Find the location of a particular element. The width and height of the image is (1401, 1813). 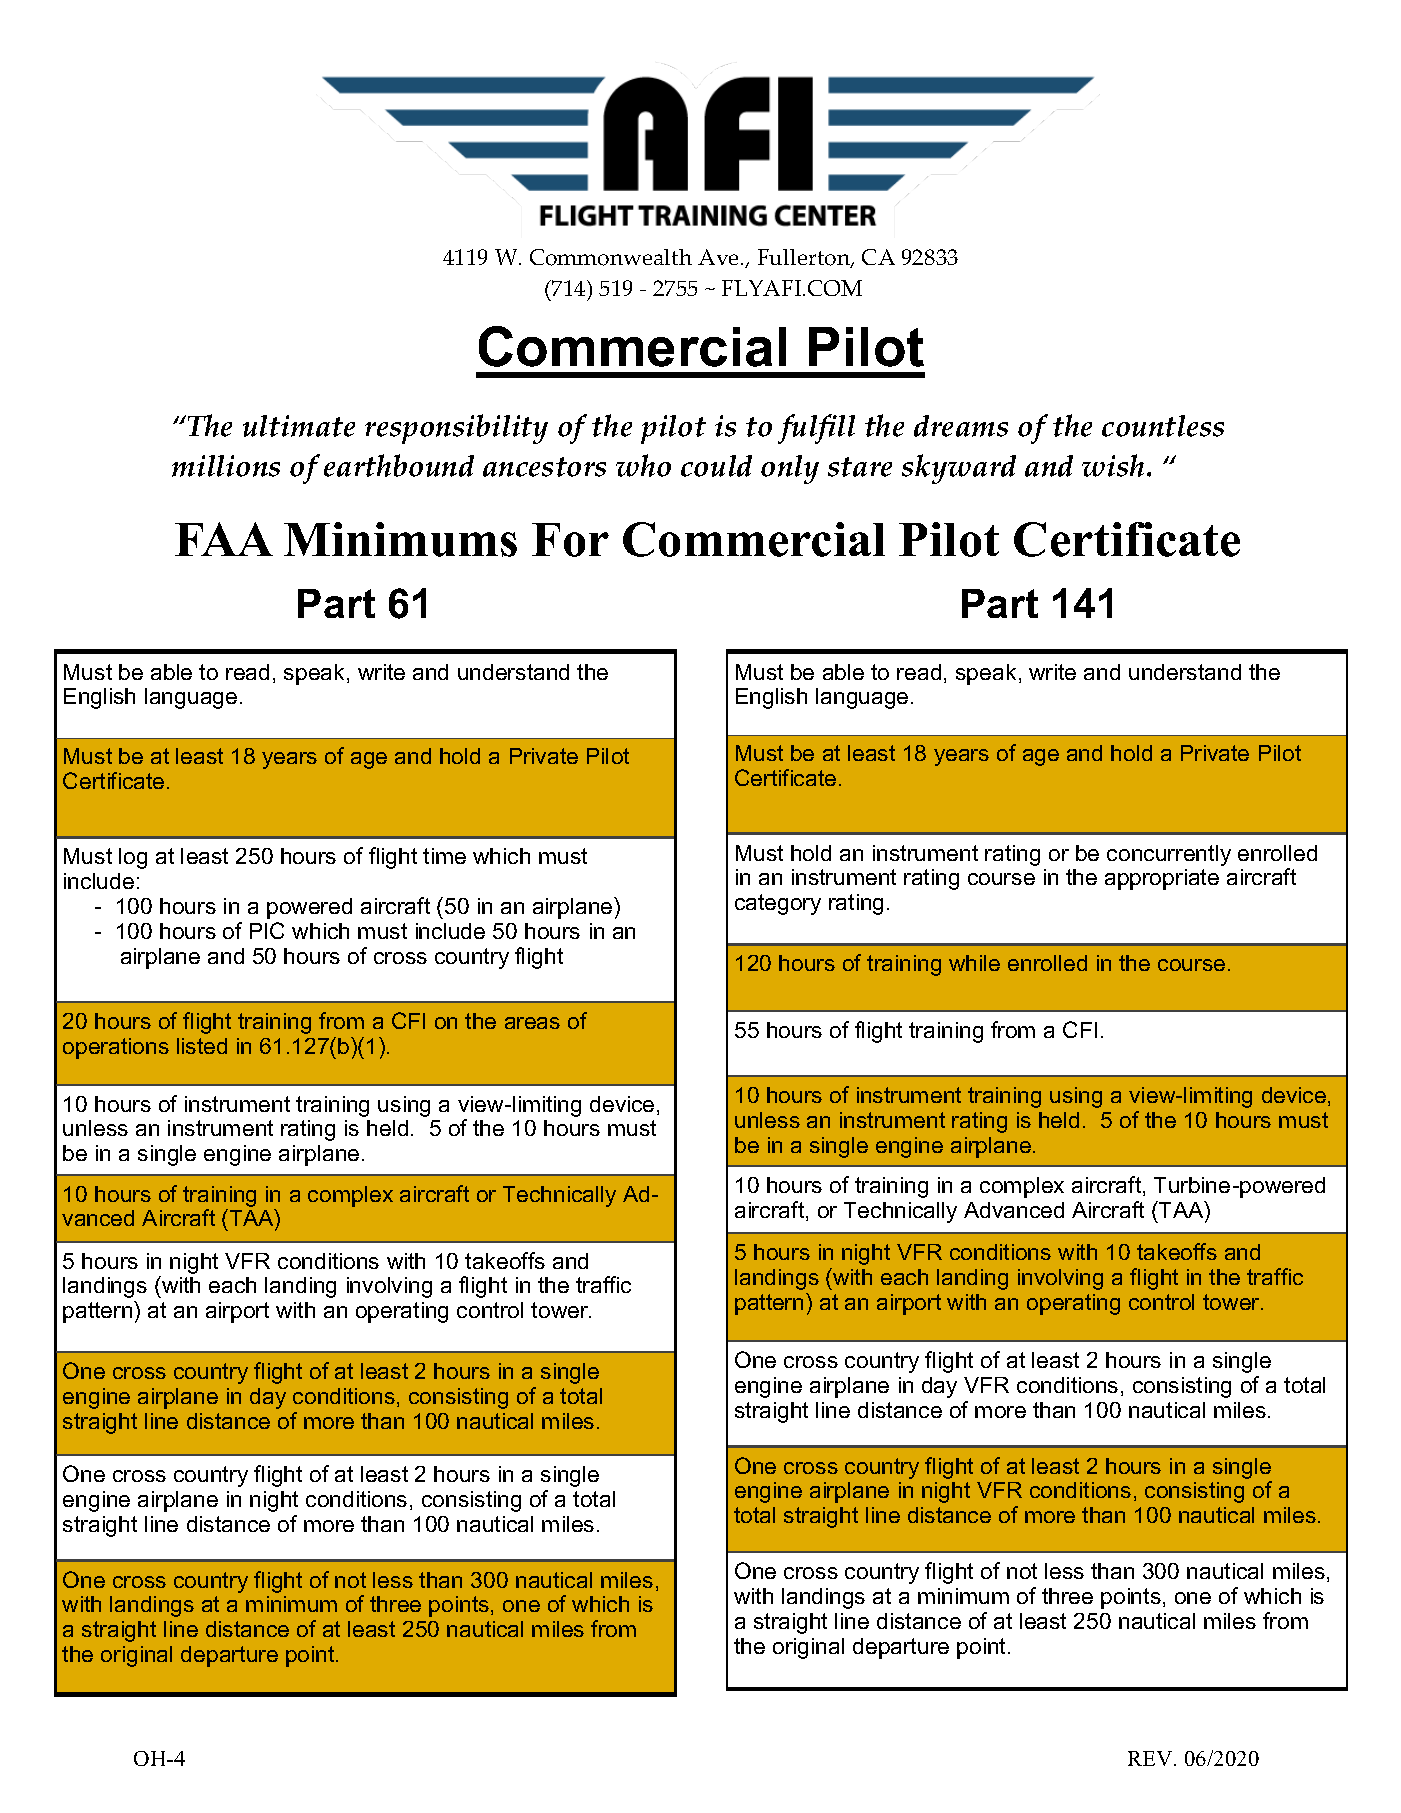

time is located at coordinates (444, 856).
